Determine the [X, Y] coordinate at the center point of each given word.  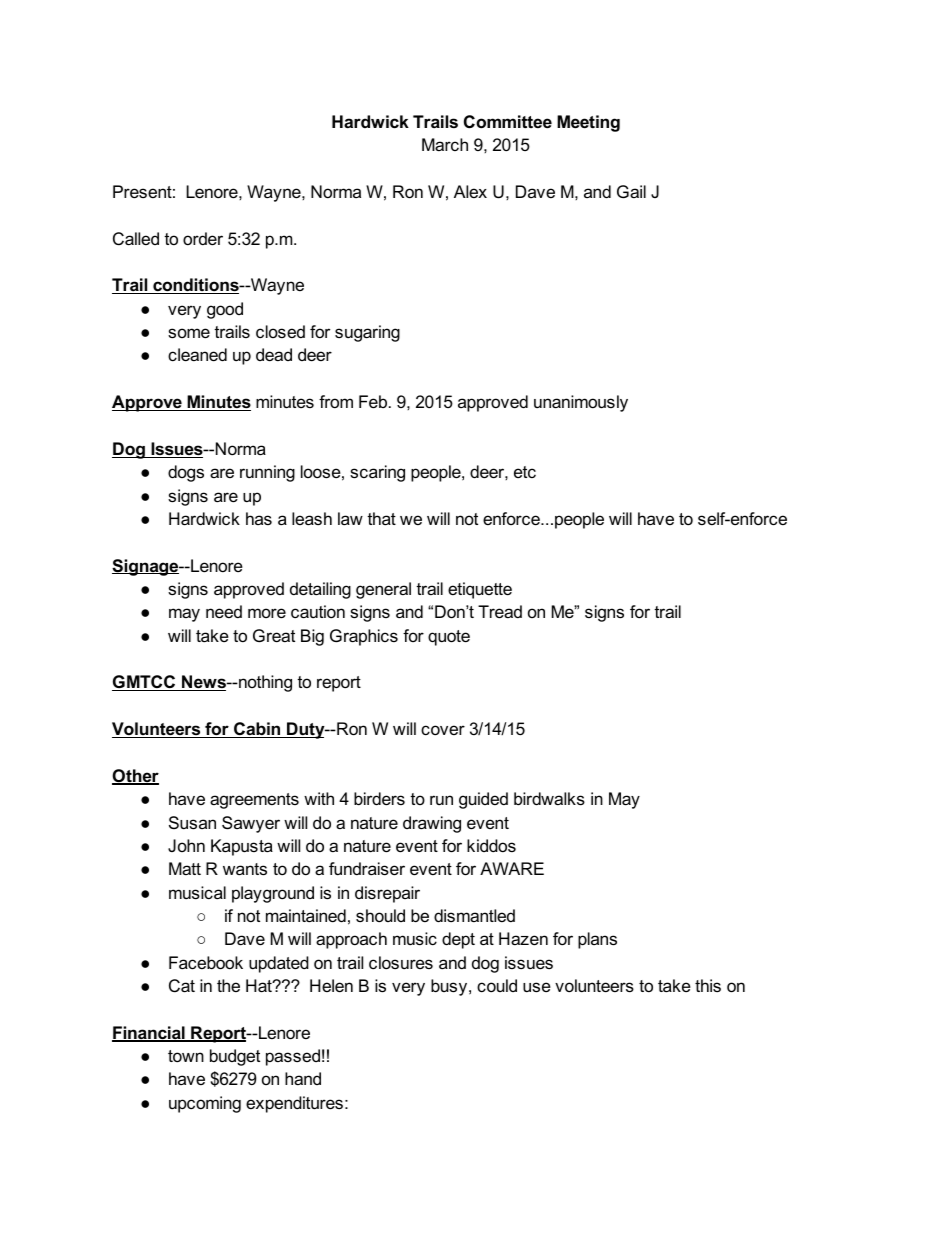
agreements [254, 801]
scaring [377, 473]
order [203, 239]
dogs [186, 473]
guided [483, 800]
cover [443, 730]
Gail [631, 192]
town [186, 1056]
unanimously [581, 403]
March [445, 144]
